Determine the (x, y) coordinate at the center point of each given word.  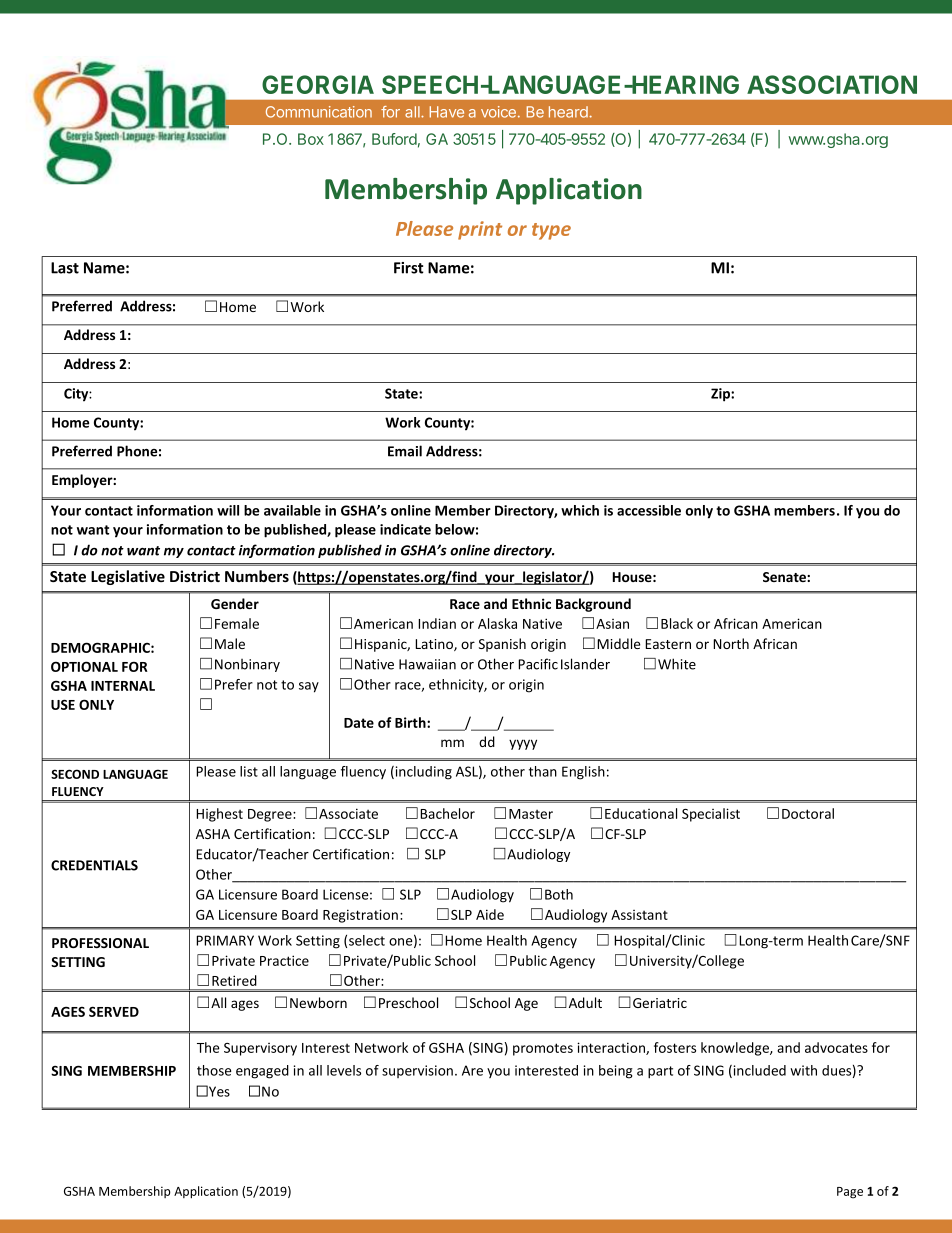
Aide (490, 914)
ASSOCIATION (832, 84)
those (214, 1070)
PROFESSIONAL (100, 943)
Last (65, 268)
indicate (405, 529)
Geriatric (660, 1003)
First (409, 268)
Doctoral (808, 813)
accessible (649, 510)
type (551, 231)
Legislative (128, 577)
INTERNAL (123, 686)
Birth (411, 722)
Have (447, 112)
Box (311, 139)
